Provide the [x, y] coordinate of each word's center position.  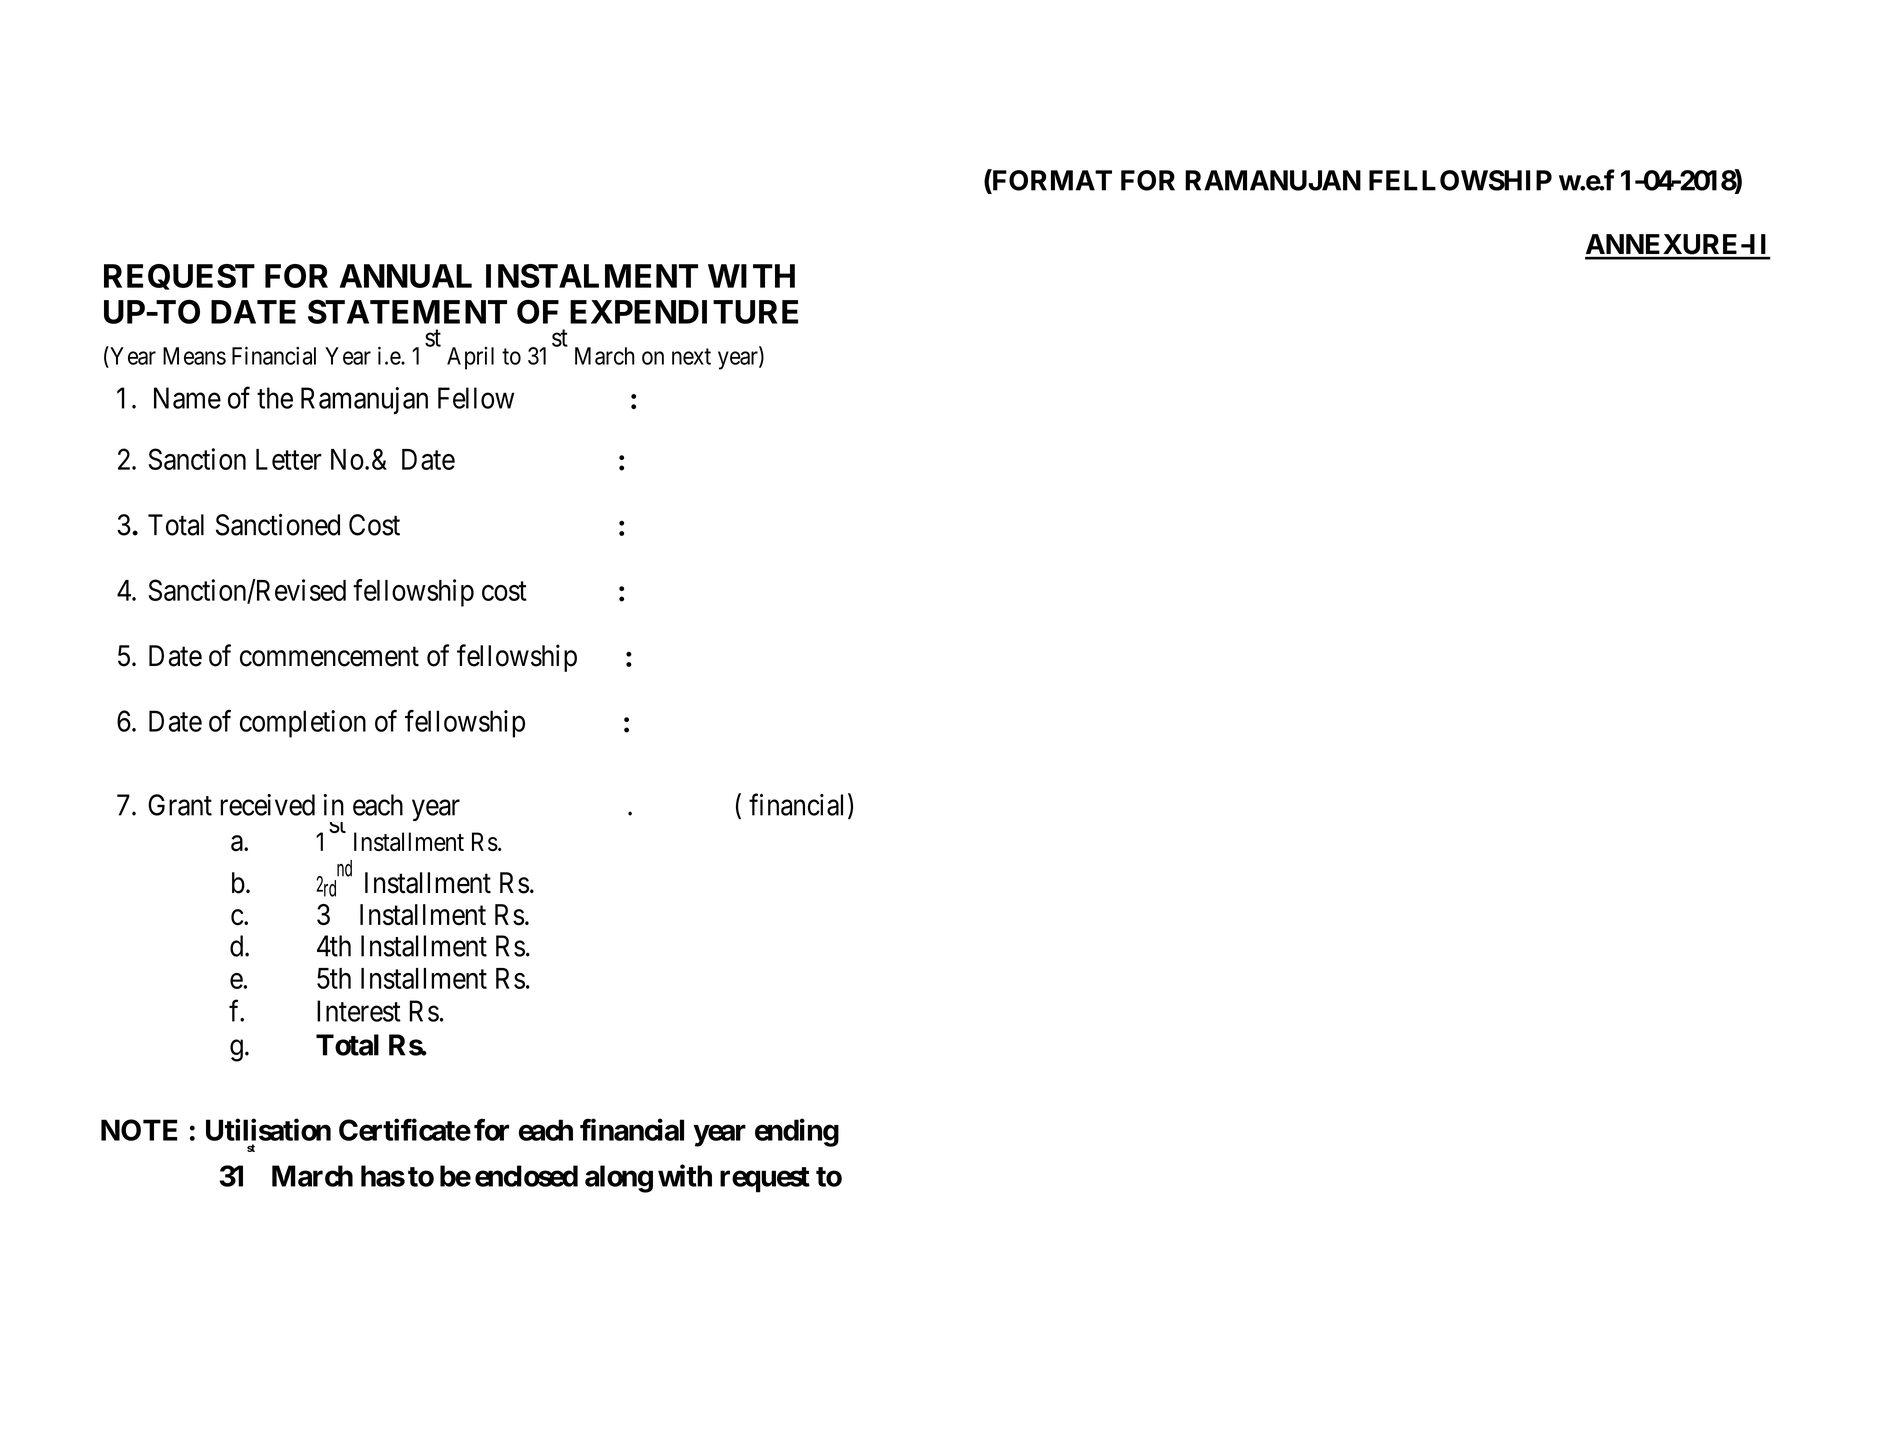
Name [187, 398]
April [470, 358]
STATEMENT [407, 311]
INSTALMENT [592, 276]
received [267, 805]
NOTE [139, 1130]
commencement [329, 657]
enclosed [526, 1176]
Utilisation [268, 1129]
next [691, 356]
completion [303, 724]
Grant [180, 805]
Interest [359, 1011]
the [275, 398]
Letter [289, 459]
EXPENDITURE [684, 312]
